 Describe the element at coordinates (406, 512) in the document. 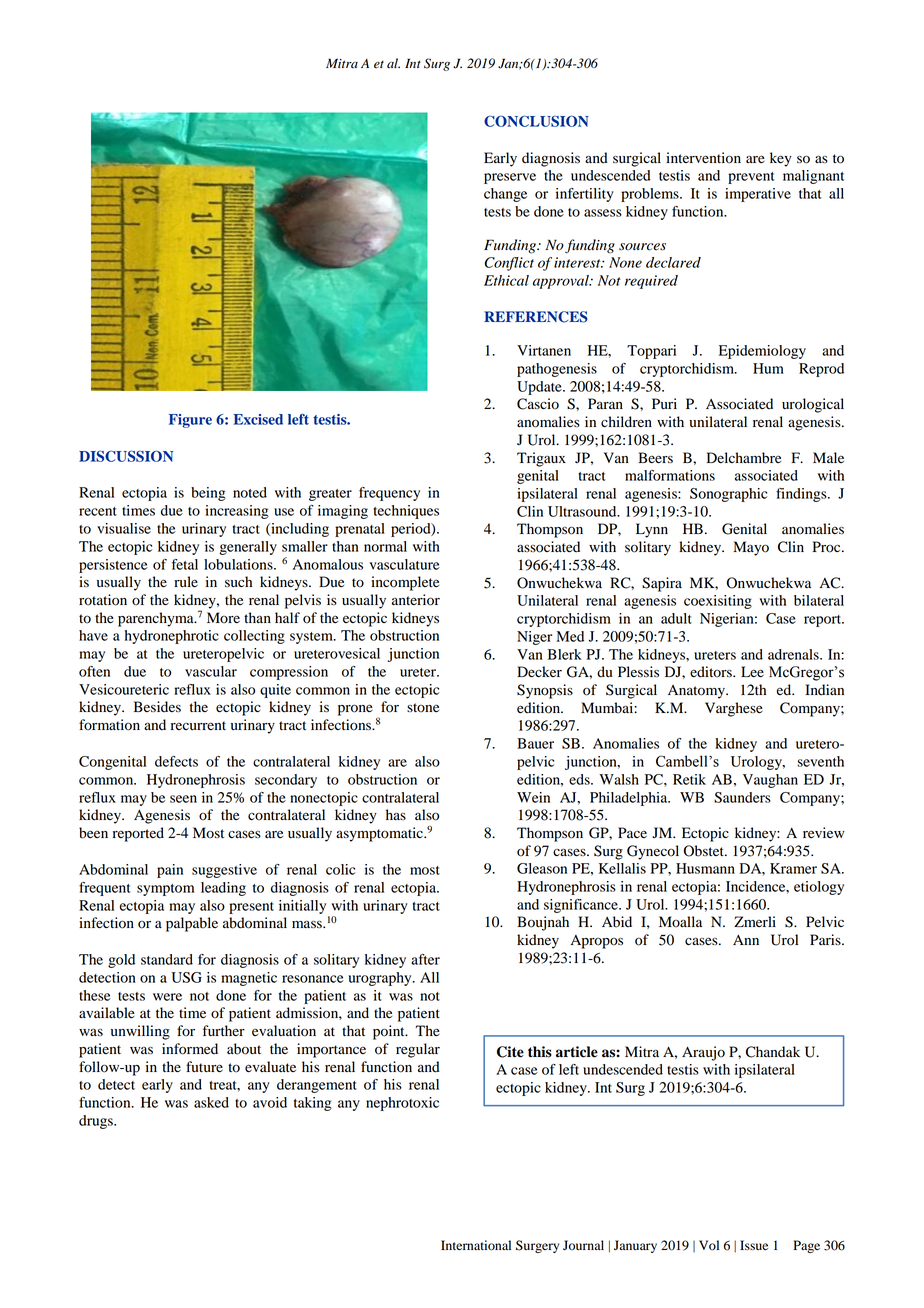

I see `techniques` at that location.
